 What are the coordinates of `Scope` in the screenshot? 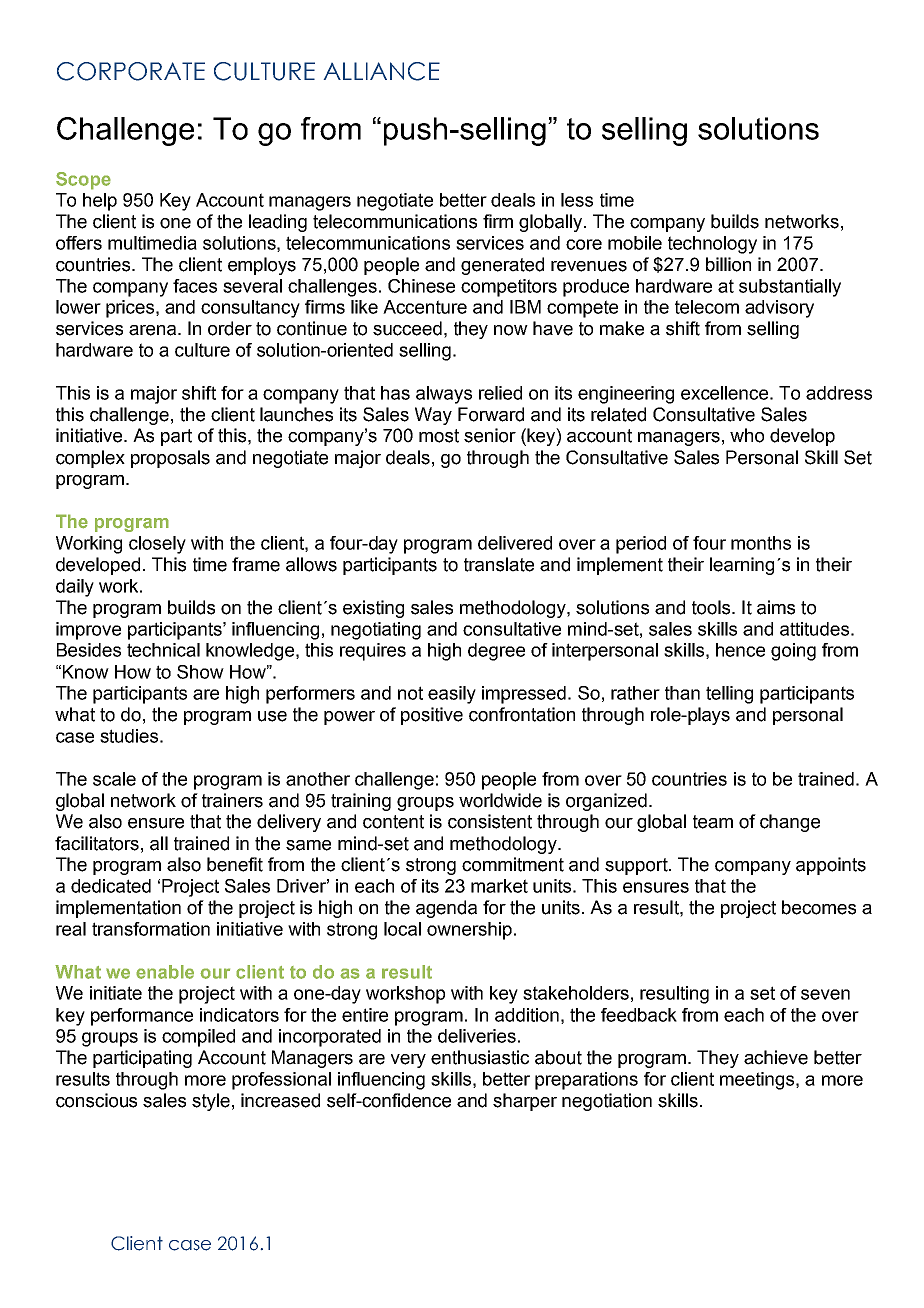 It's located at (83, 181).
